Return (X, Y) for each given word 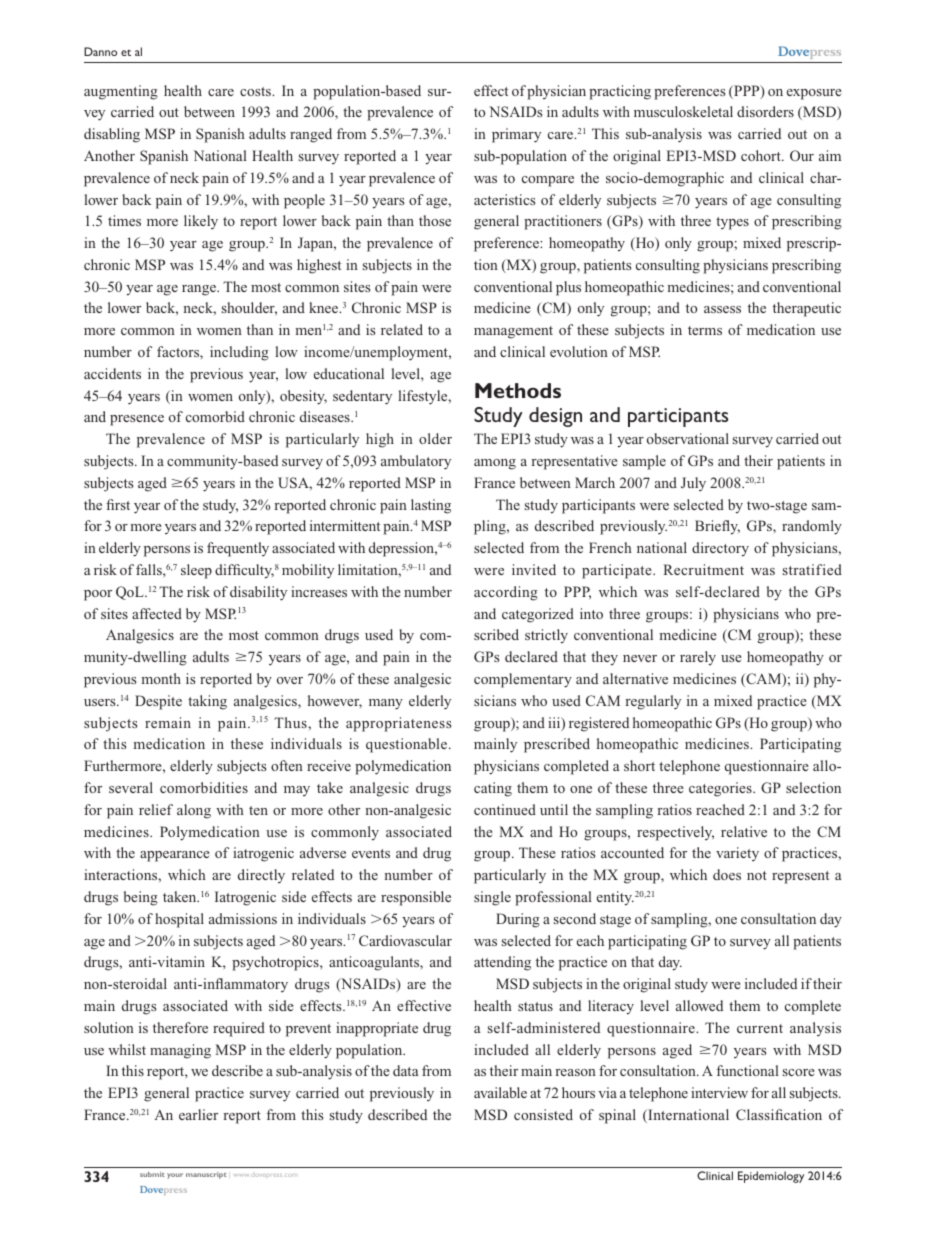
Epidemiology (771, 1177)
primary (516, 135)
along (194, 811)
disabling (112, 135)
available (500, 1092)
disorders (765, 111)
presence (137, 420)
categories (721, 789)
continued (505, 809)
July (693, 484)
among (495, 464)
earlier (198, 1114)
